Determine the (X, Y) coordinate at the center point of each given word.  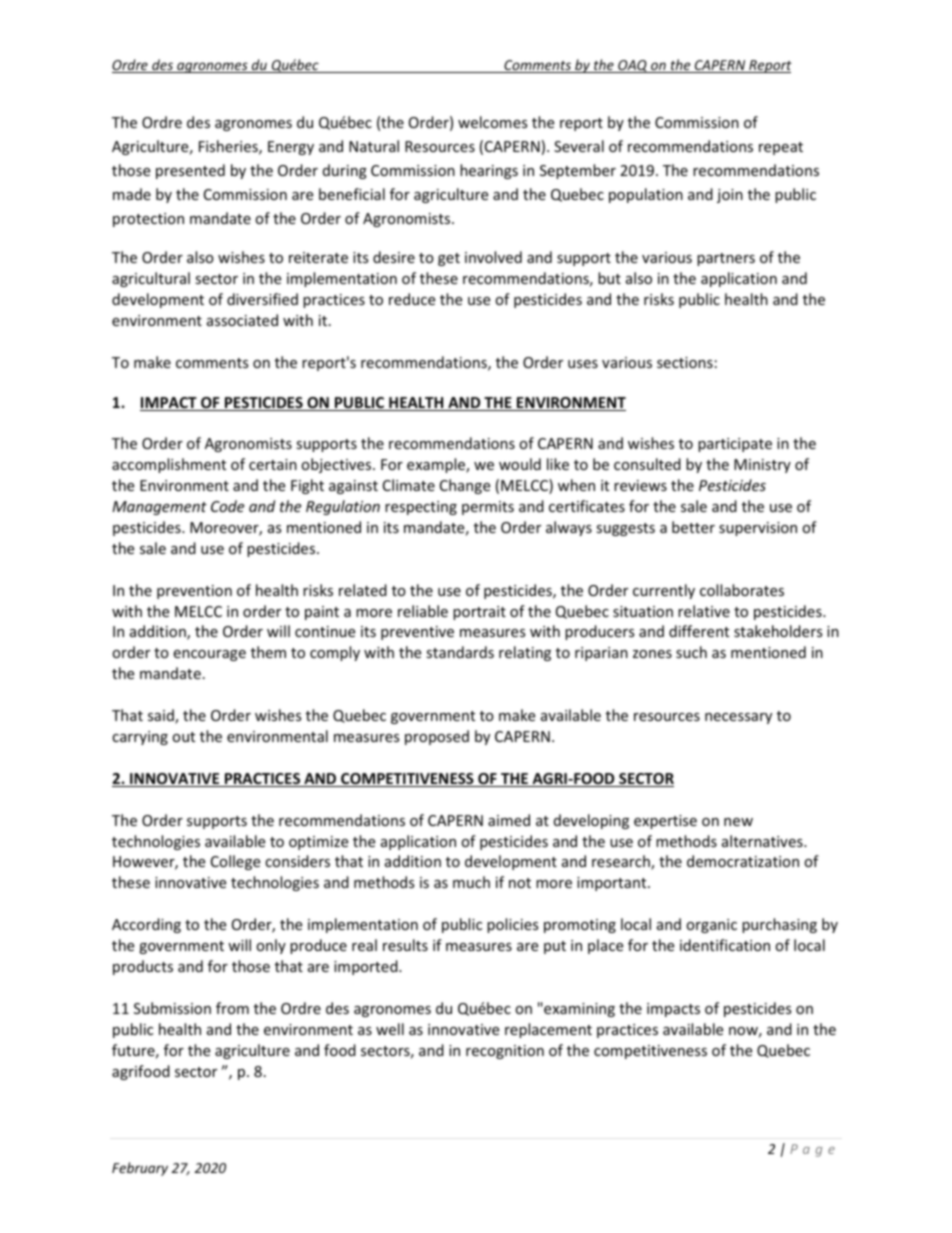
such (691, 652)
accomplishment (169, 465)
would (520, 464)
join (730, 196)
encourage (209, 655)
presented (190, 171)
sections (685, 362)
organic (711, 926)
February (140, 1169)
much (471, 882)
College (235, 862)
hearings (489, 171)
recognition (505, 1052)
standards (460, 652)
